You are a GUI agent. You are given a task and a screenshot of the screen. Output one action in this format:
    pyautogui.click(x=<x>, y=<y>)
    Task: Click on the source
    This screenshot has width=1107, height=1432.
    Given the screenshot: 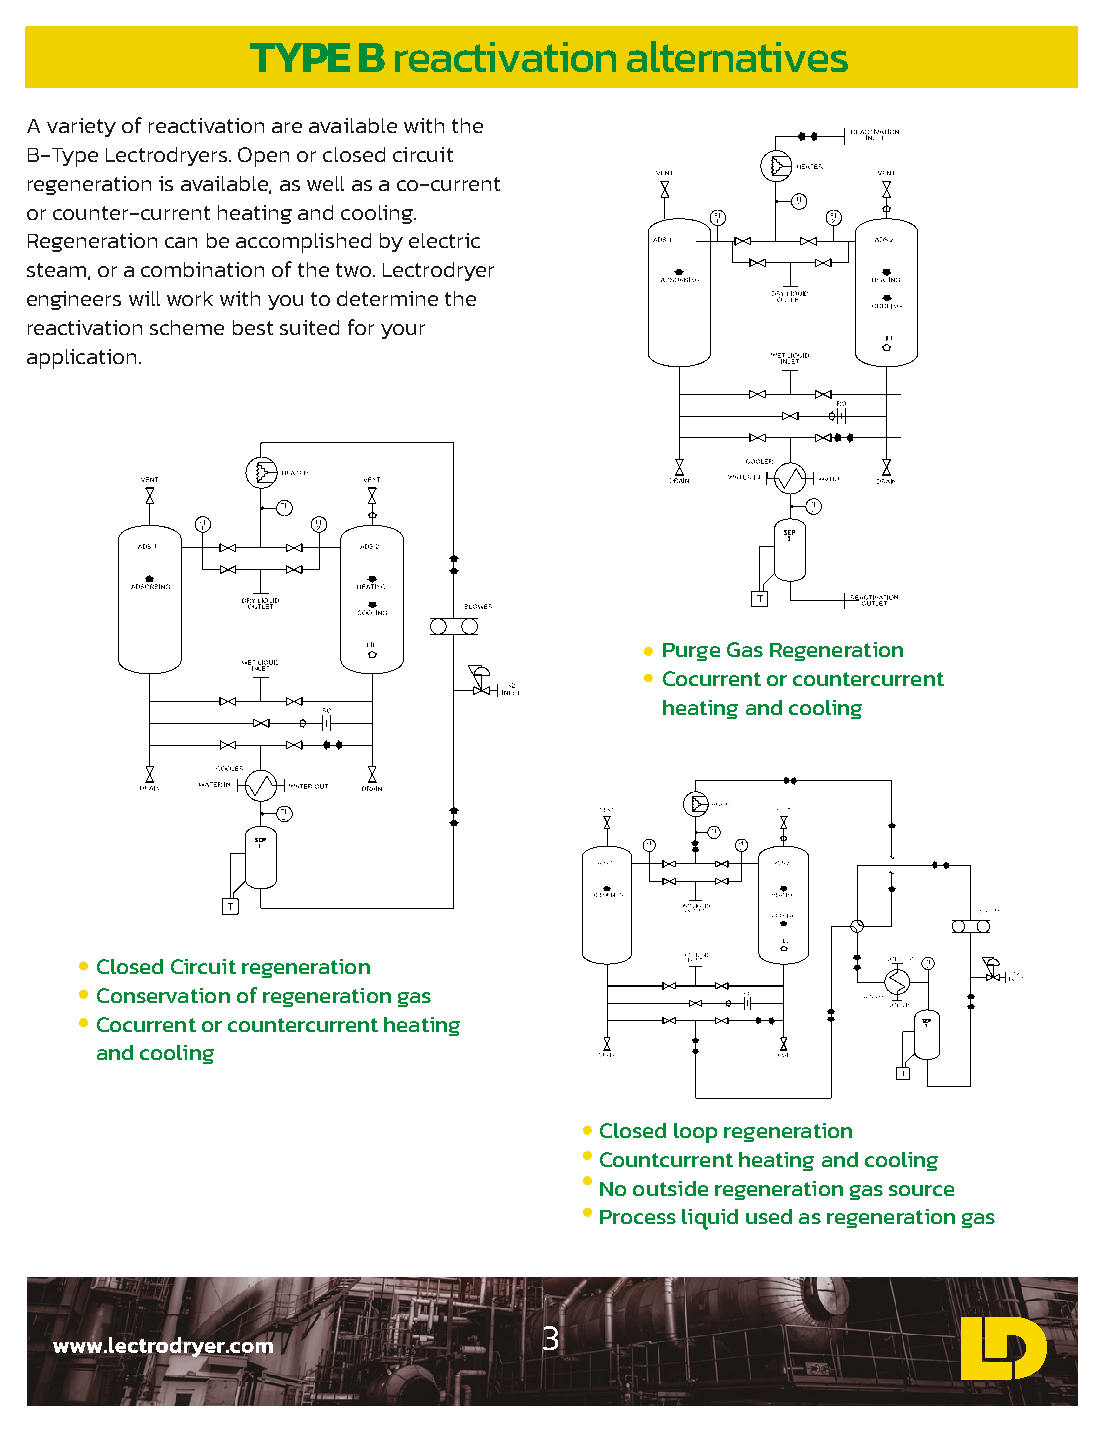 What is the action you would take?
    pyautogui.click(x=921, y=1190)
